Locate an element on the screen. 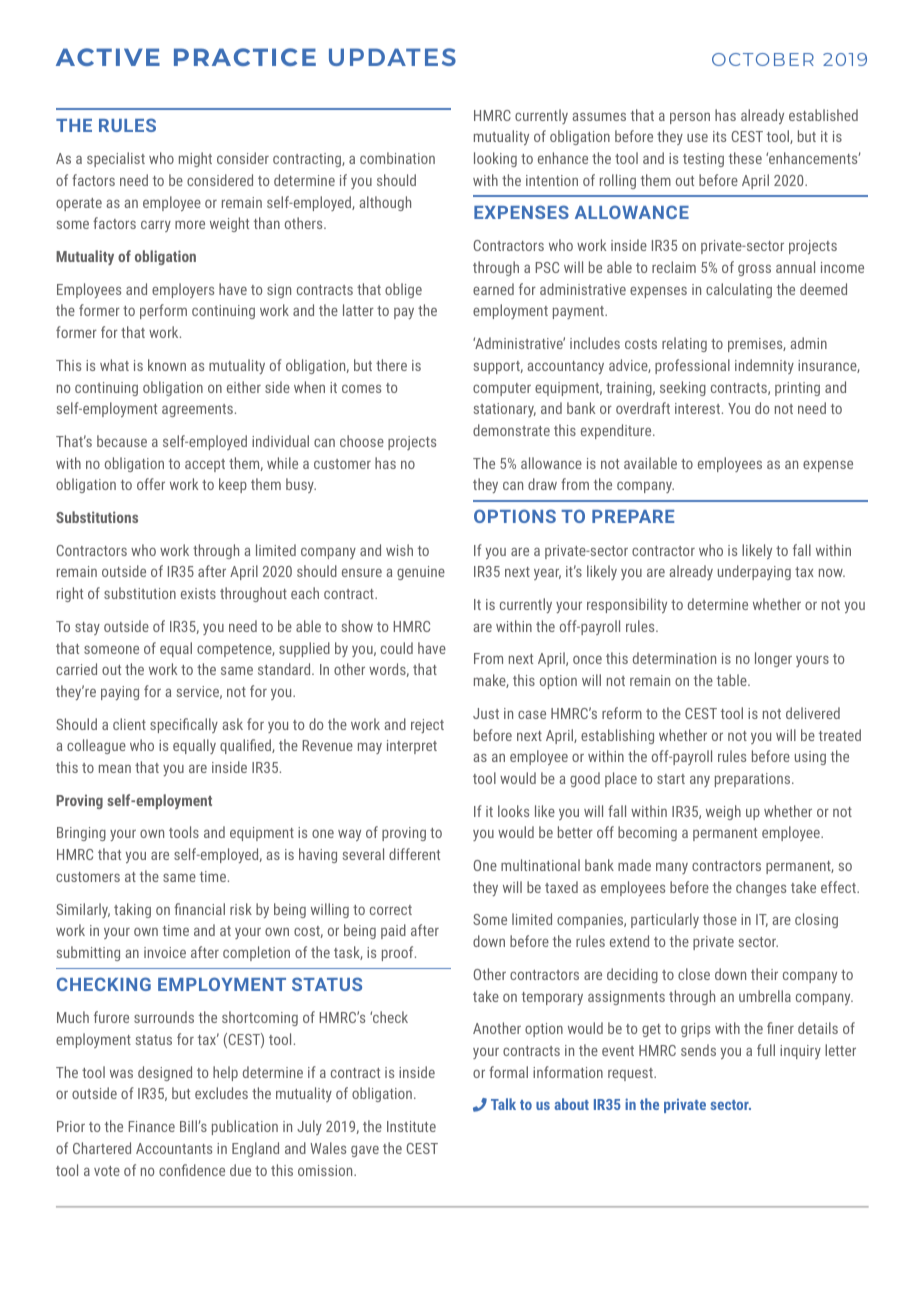 The height and width of the screenshot is (1308, 924). exists is located at coordinates (198, 593).
